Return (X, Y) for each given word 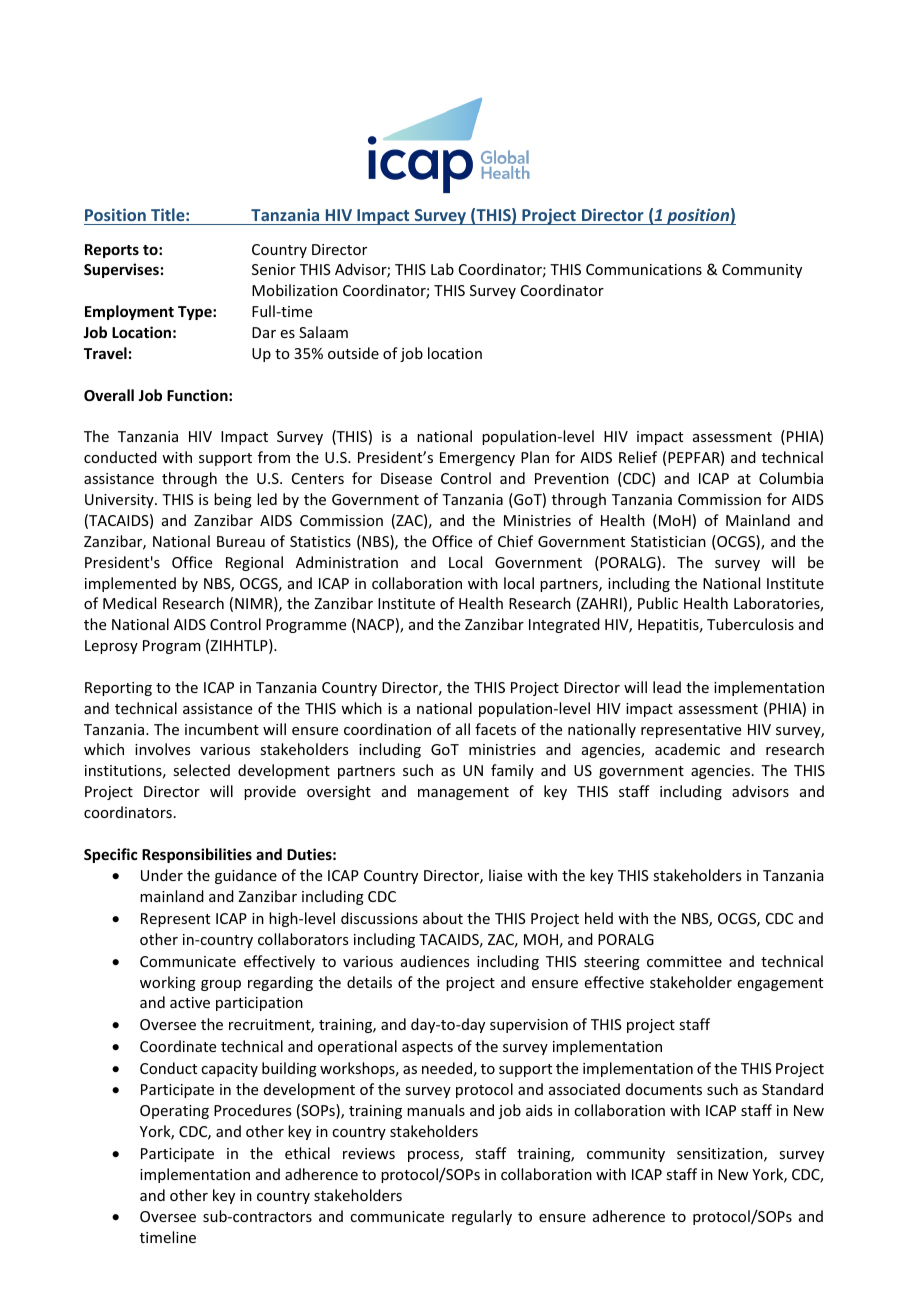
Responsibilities (197, 855)
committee (684, 961)
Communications (644, 269)
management (463, 793)
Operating (174, 1112)
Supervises (121, 270)
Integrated (564, 625)
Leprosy (111, 647)
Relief (638, 457)
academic (687, 749)
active (190, 1002)
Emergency (477, 459)
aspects (427, 1048)
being (233, 500)
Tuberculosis (750, 624)
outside (353, 353)
